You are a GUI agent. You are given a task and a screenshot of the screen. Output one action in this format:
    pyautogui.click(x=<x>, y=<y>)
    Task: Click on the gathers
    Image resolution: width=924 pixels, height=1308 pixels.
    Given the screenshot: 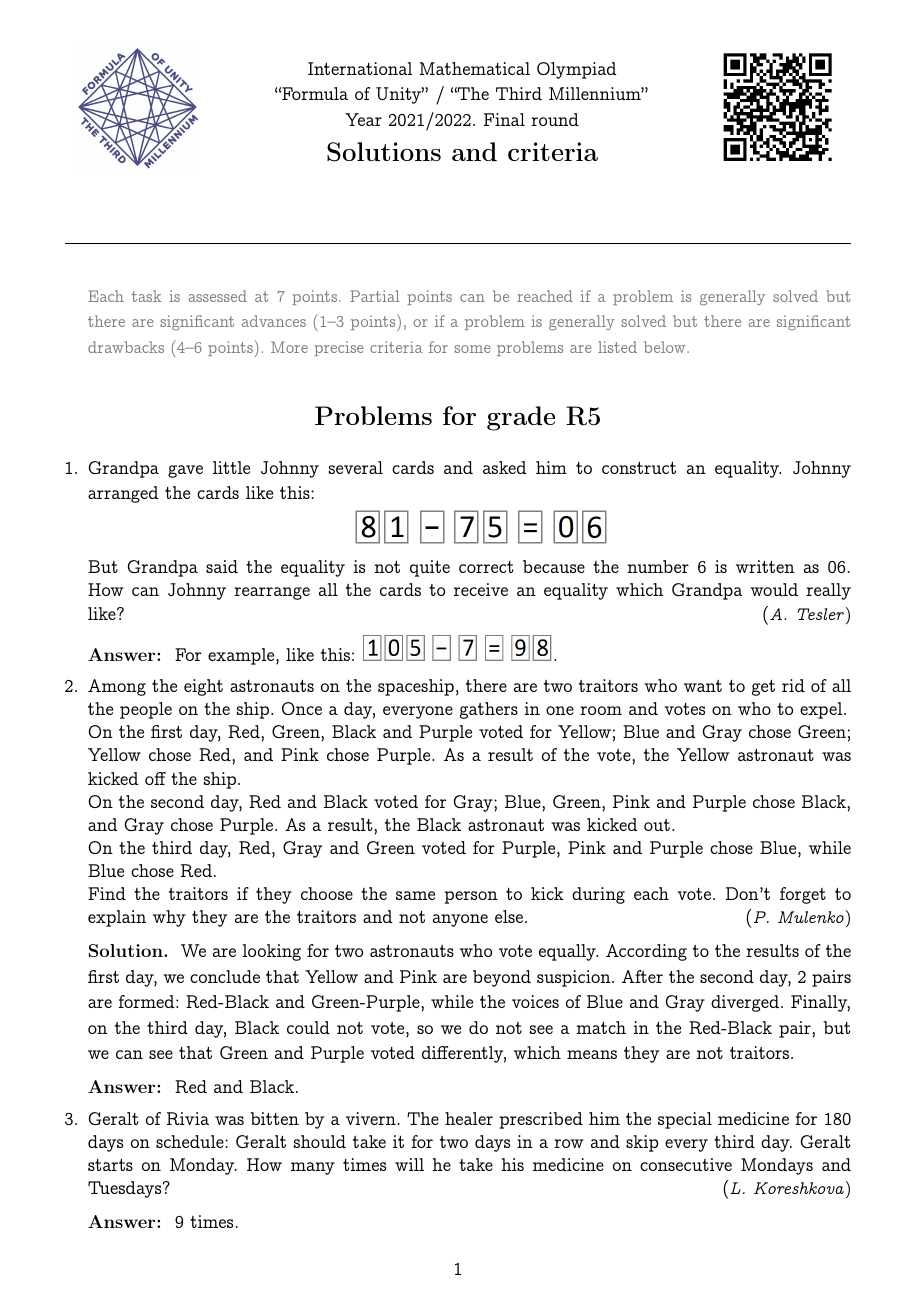 What is the action you would take?
    pyautogui.click(x=489, y=710)
